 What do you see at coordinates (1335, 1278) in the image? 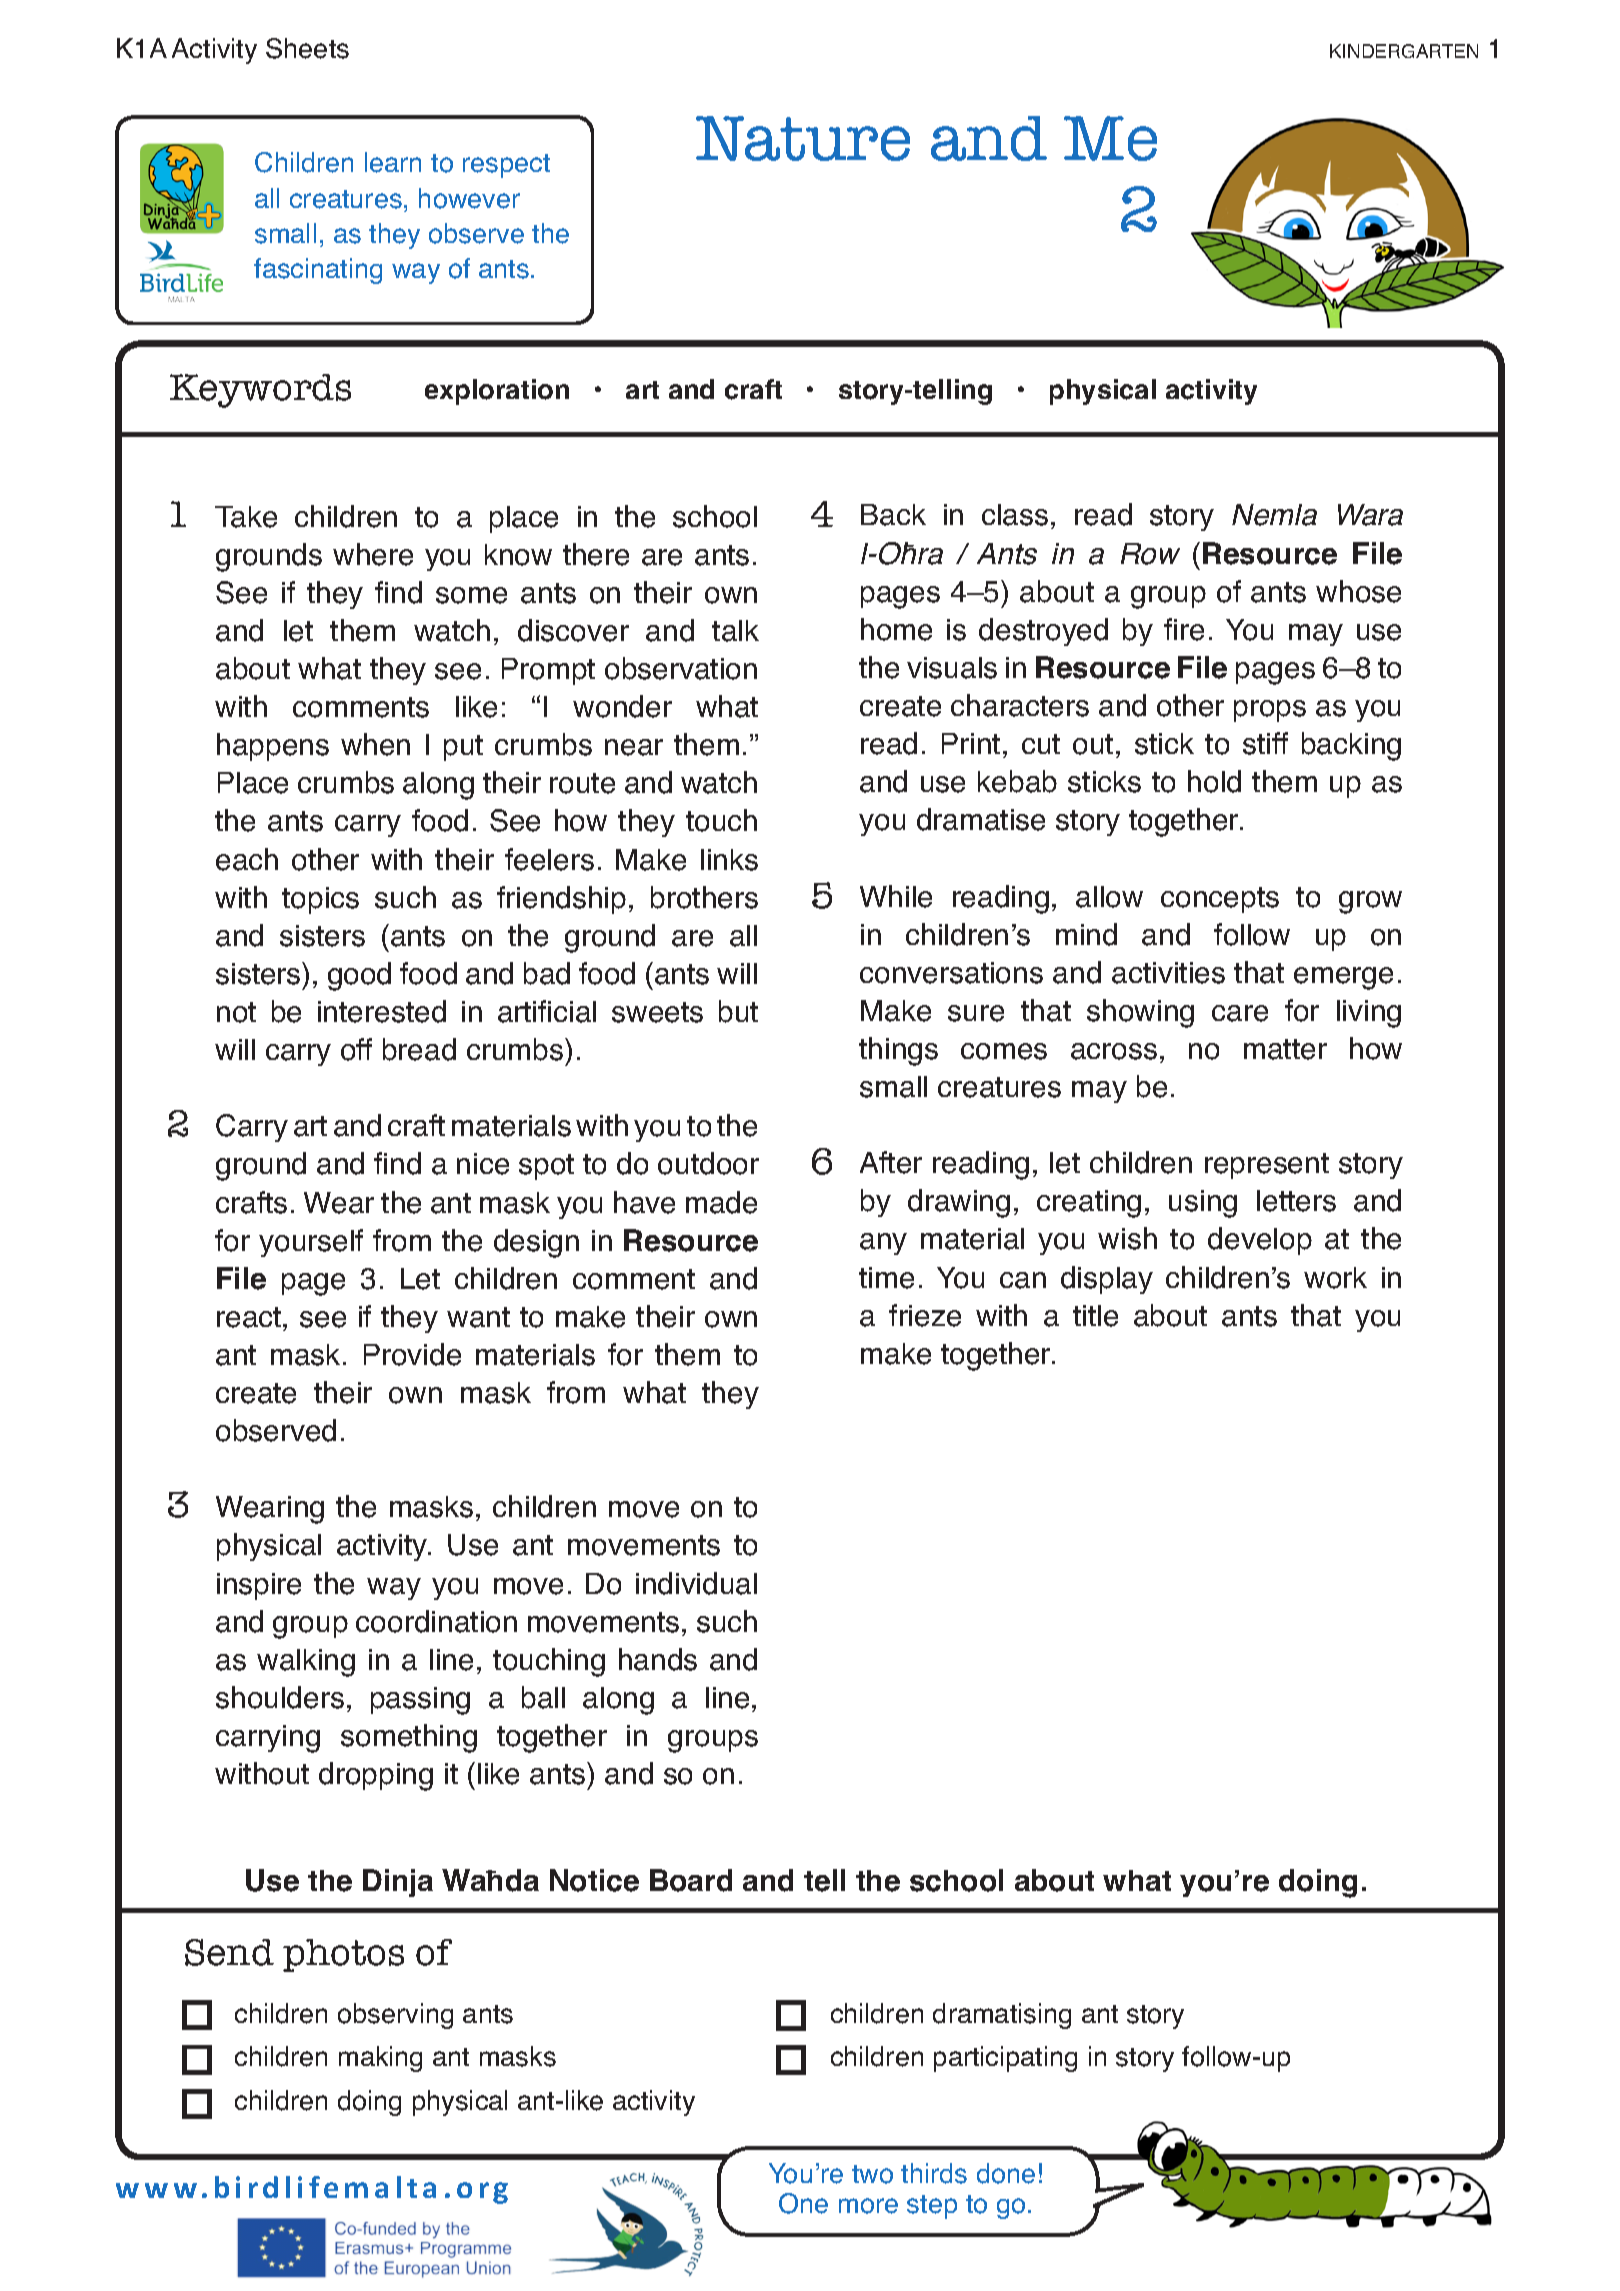
I see `work` at bounding box center [1335, 1278].
